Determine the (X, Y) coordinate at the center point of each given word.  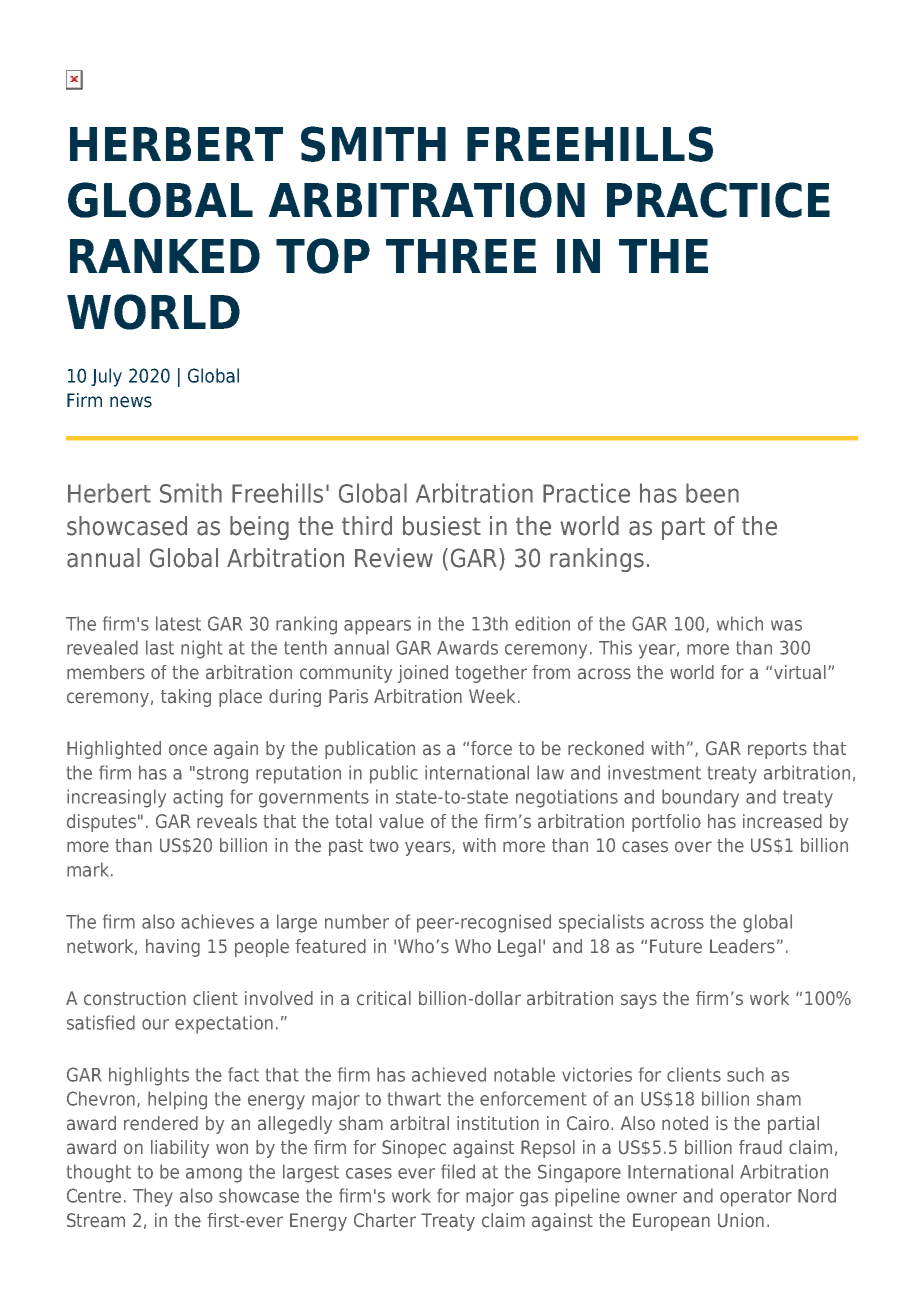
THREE (461, 256)
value (401, 821)
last (160, 647)
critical (384, 998)
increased (782, 821)
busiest (442, 526)
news (131, 402)
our (155, 1024)
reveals (227, 821)
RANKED (165, 256)
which (740, 623)
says (639, 1001)
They (153, 1197)
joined (423, 674)
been (712, 493)
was (786, 625)
